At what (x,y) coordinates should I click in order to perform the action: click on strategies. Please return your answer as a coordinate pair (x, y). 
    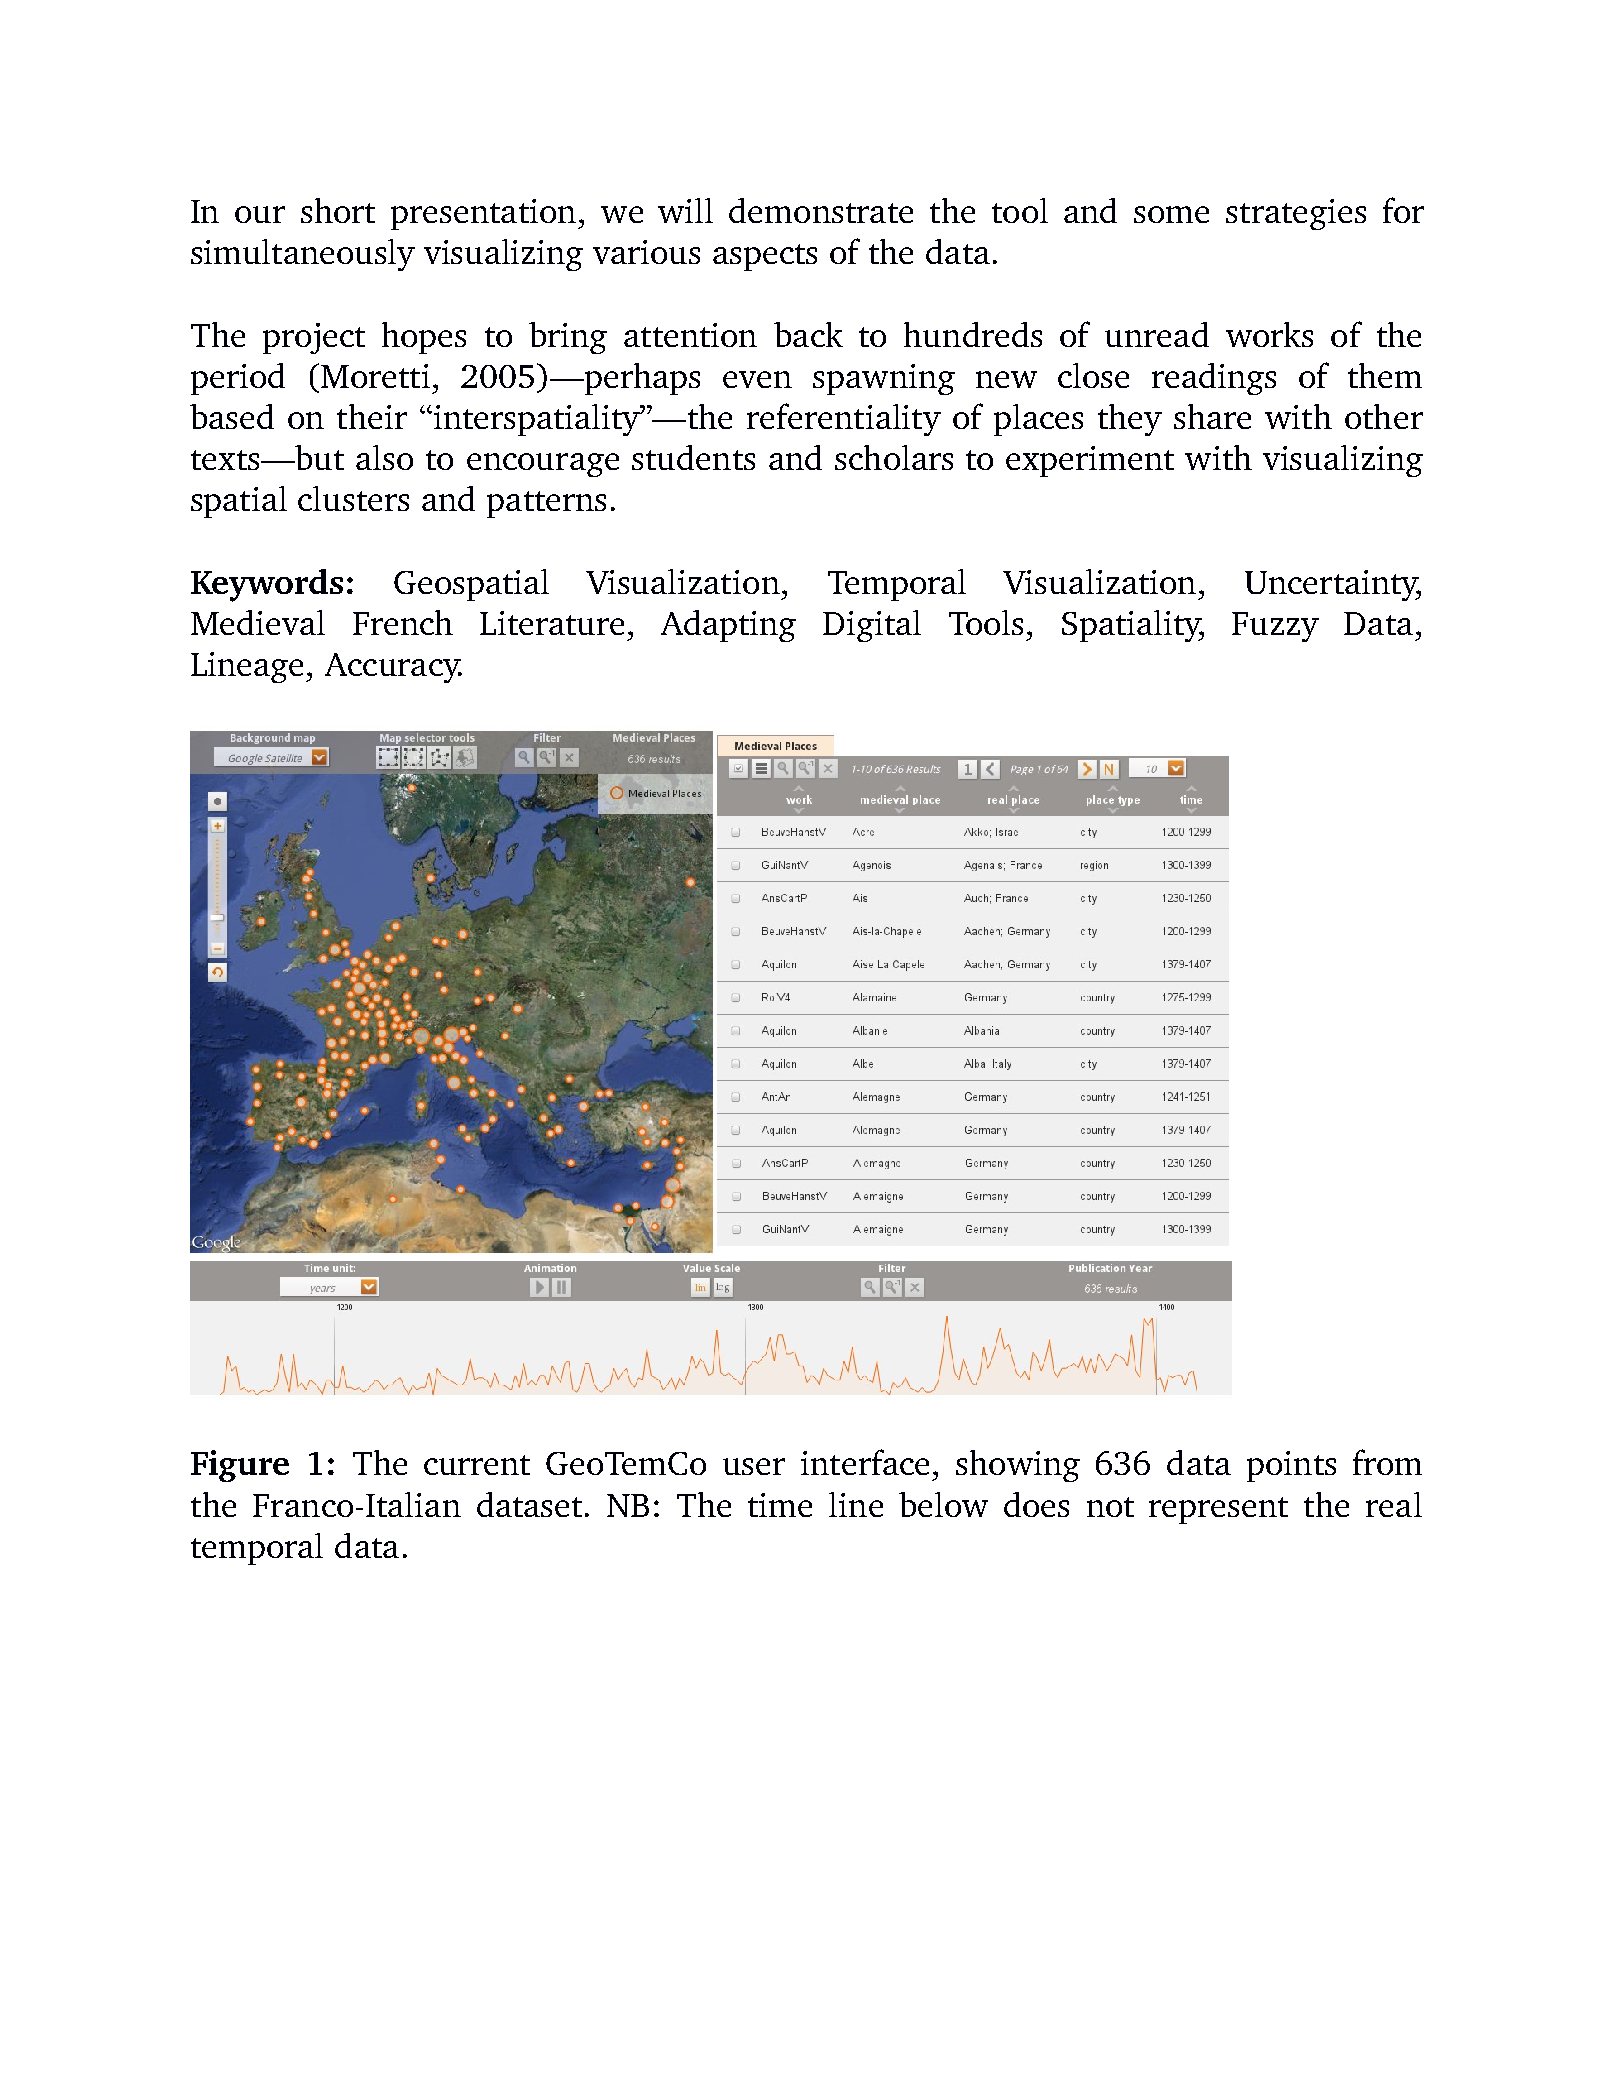
    Looking at the image, I should click on (1296, 214).
